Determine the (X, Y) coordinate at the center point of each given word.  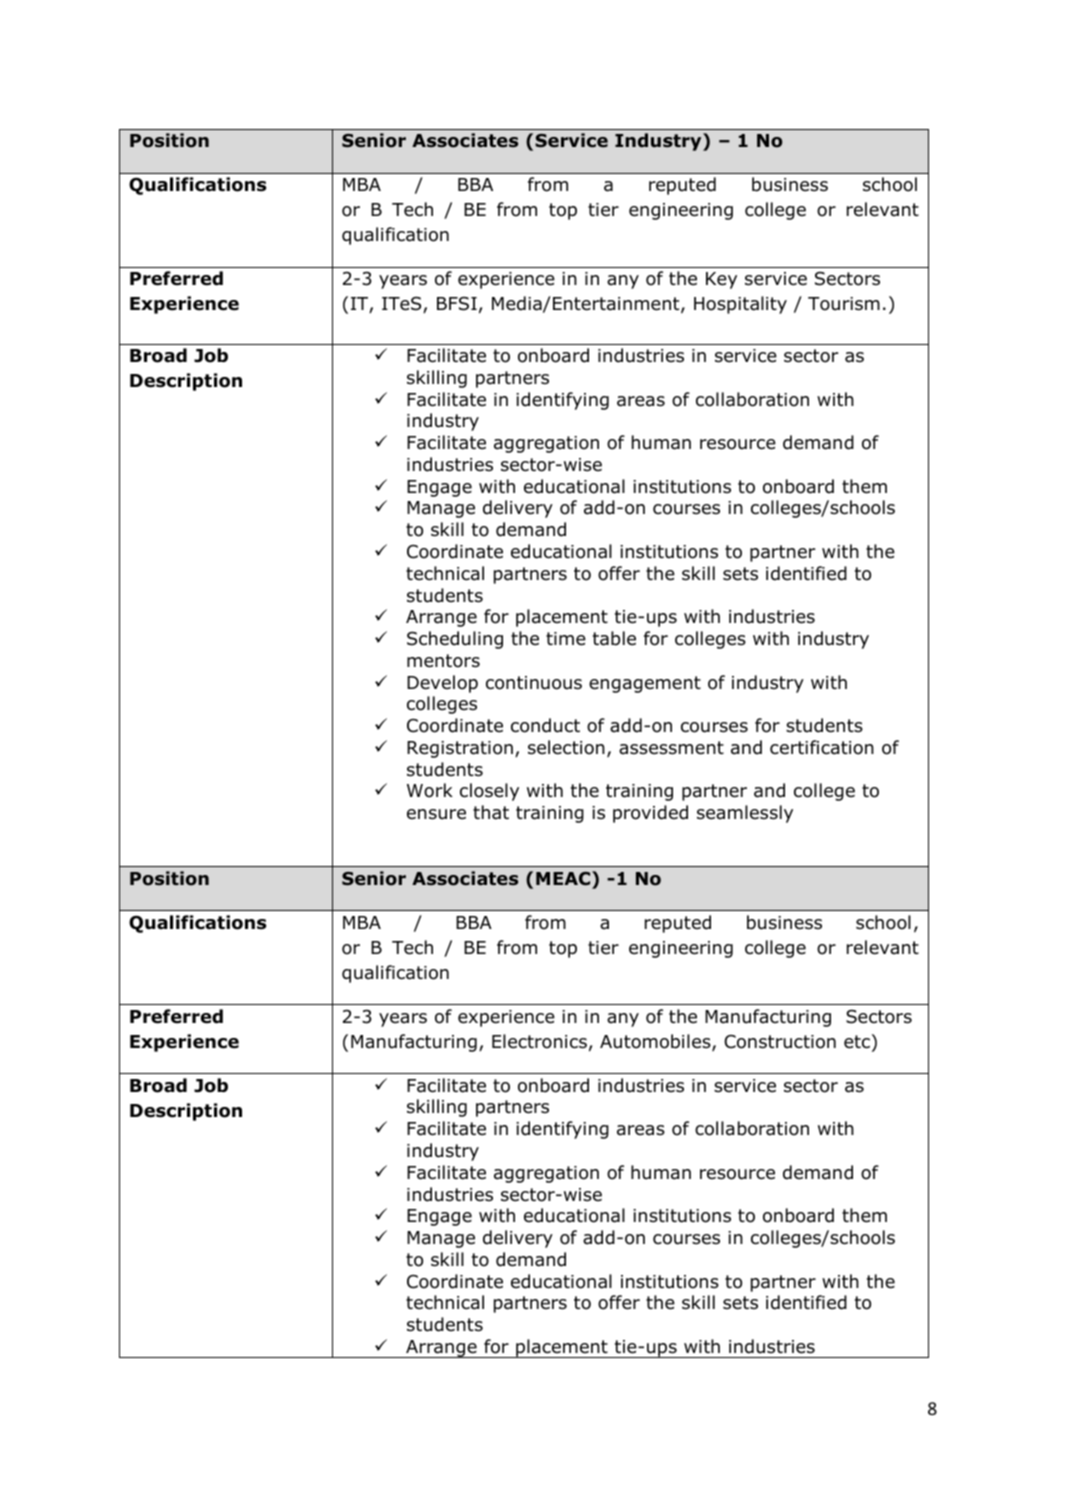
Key (721, 280)
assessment (671, 748)
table (614, 638)
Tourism (844, 304)
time (566, 639)
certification (822, 747)
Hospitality (740, 305)
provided (650, 814)
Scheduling (455, 640)
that (491, 812)
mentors (443, 661)
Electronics (539, 1041)
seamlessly (745, 814)
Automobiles (656, 1042)
